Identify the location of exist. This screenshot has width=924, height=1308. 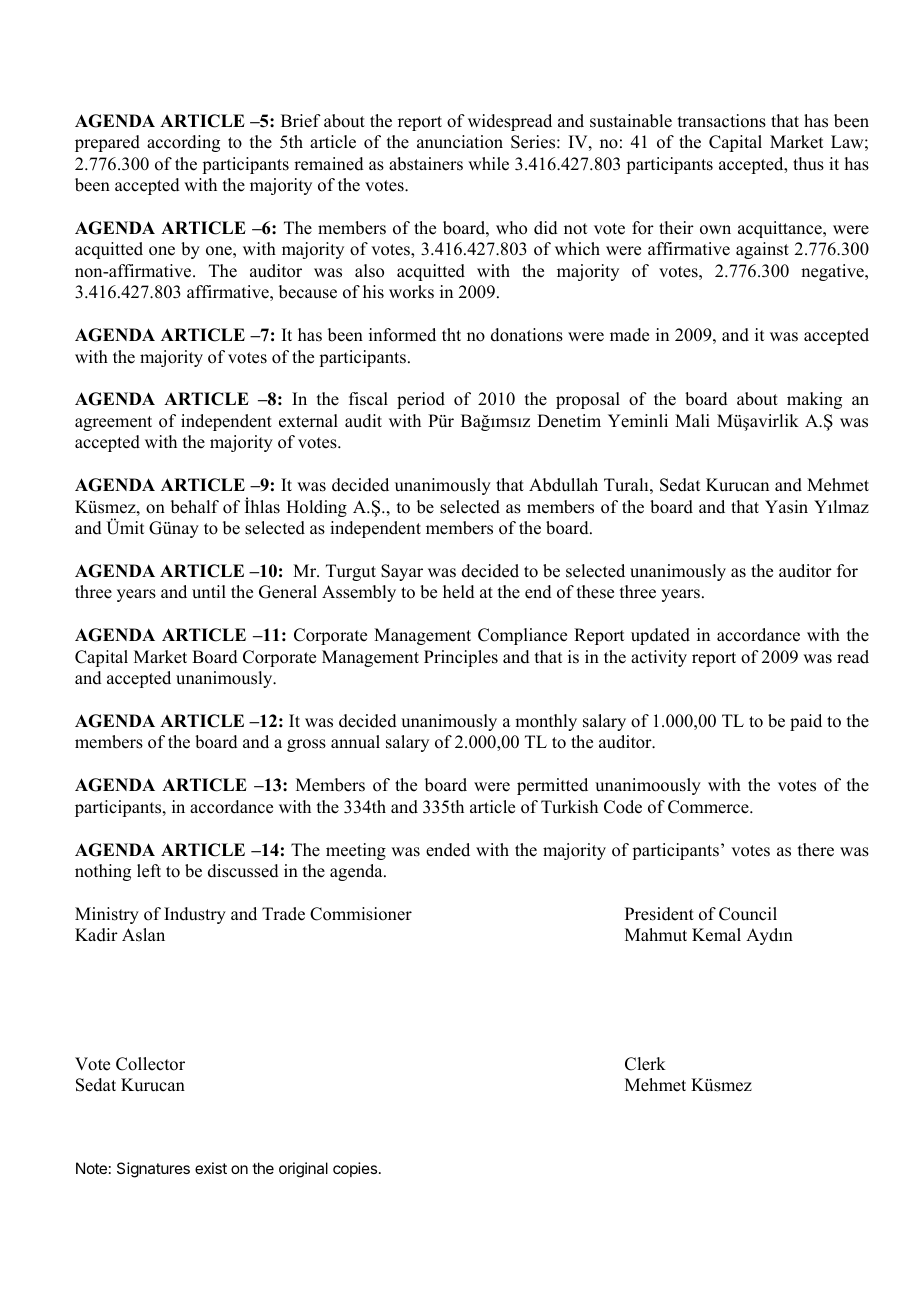
(211, 1168).
